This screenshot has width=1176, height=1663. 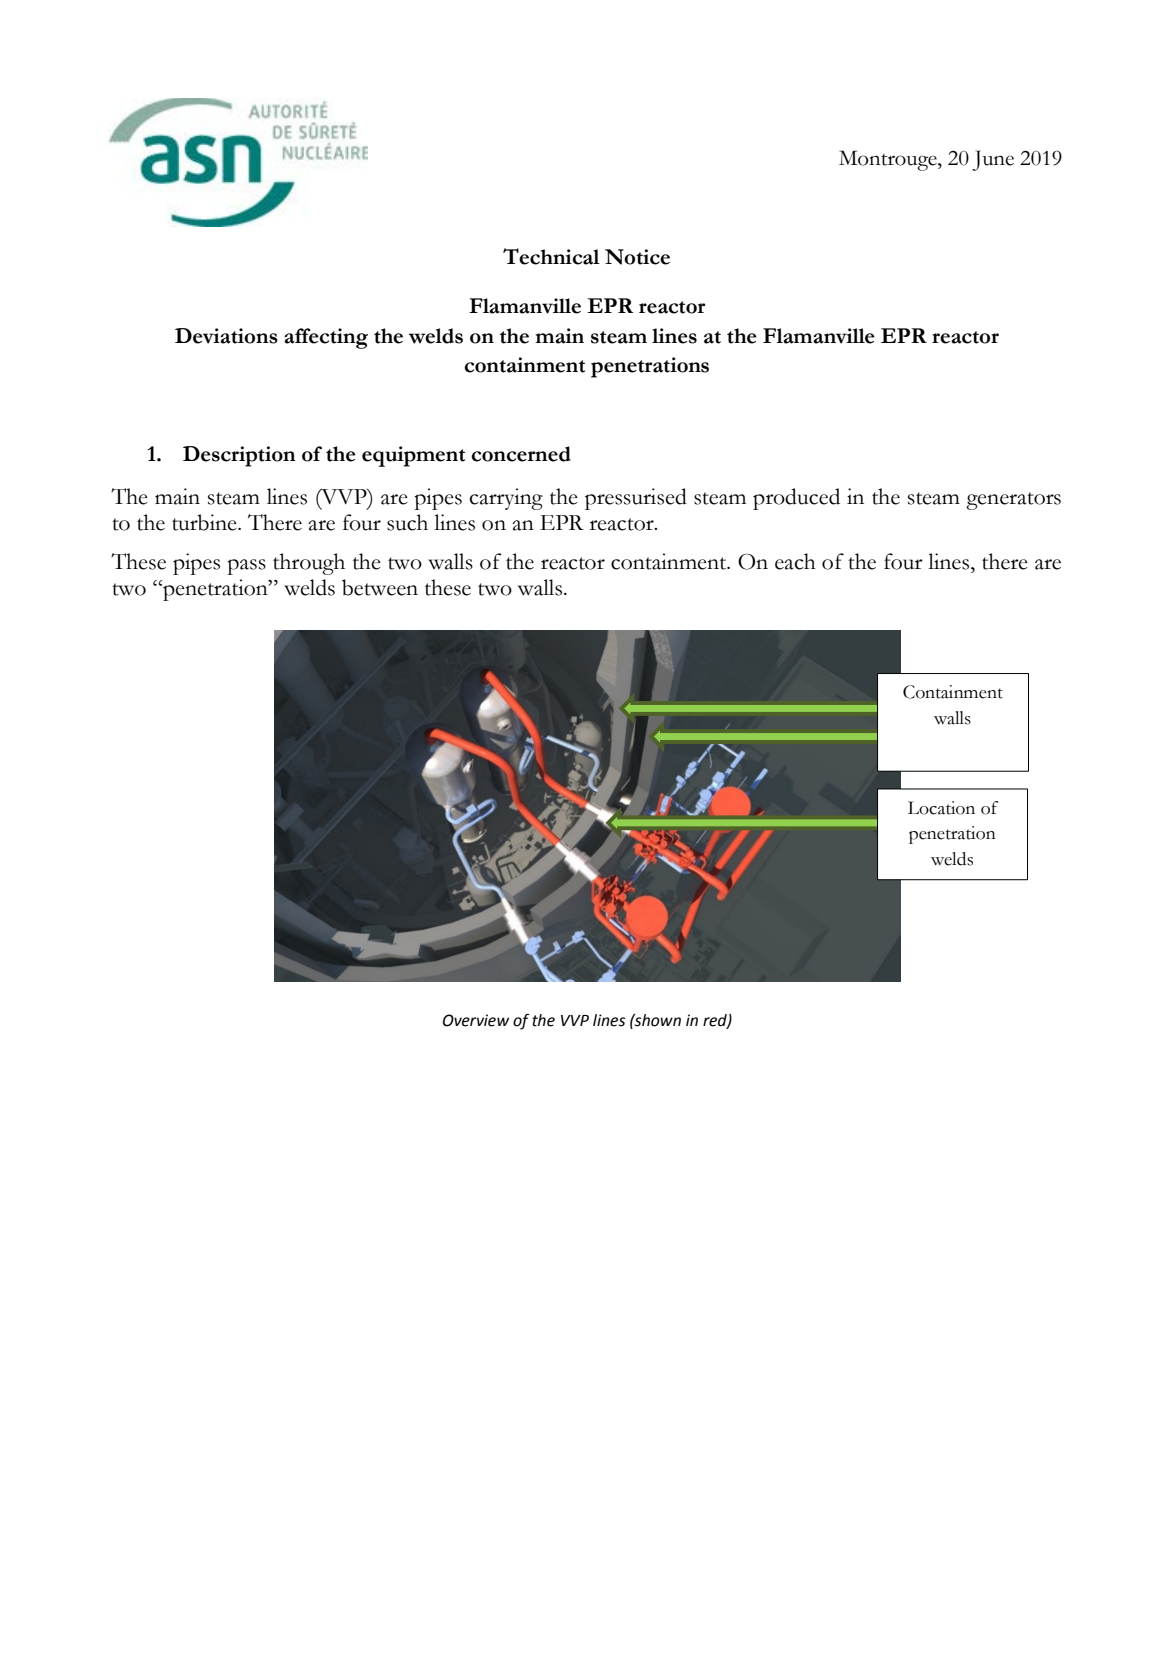 What do you see at coordinates (941, 808) in the screenshot?
I see `Location` at bounding box center [941, 808].
